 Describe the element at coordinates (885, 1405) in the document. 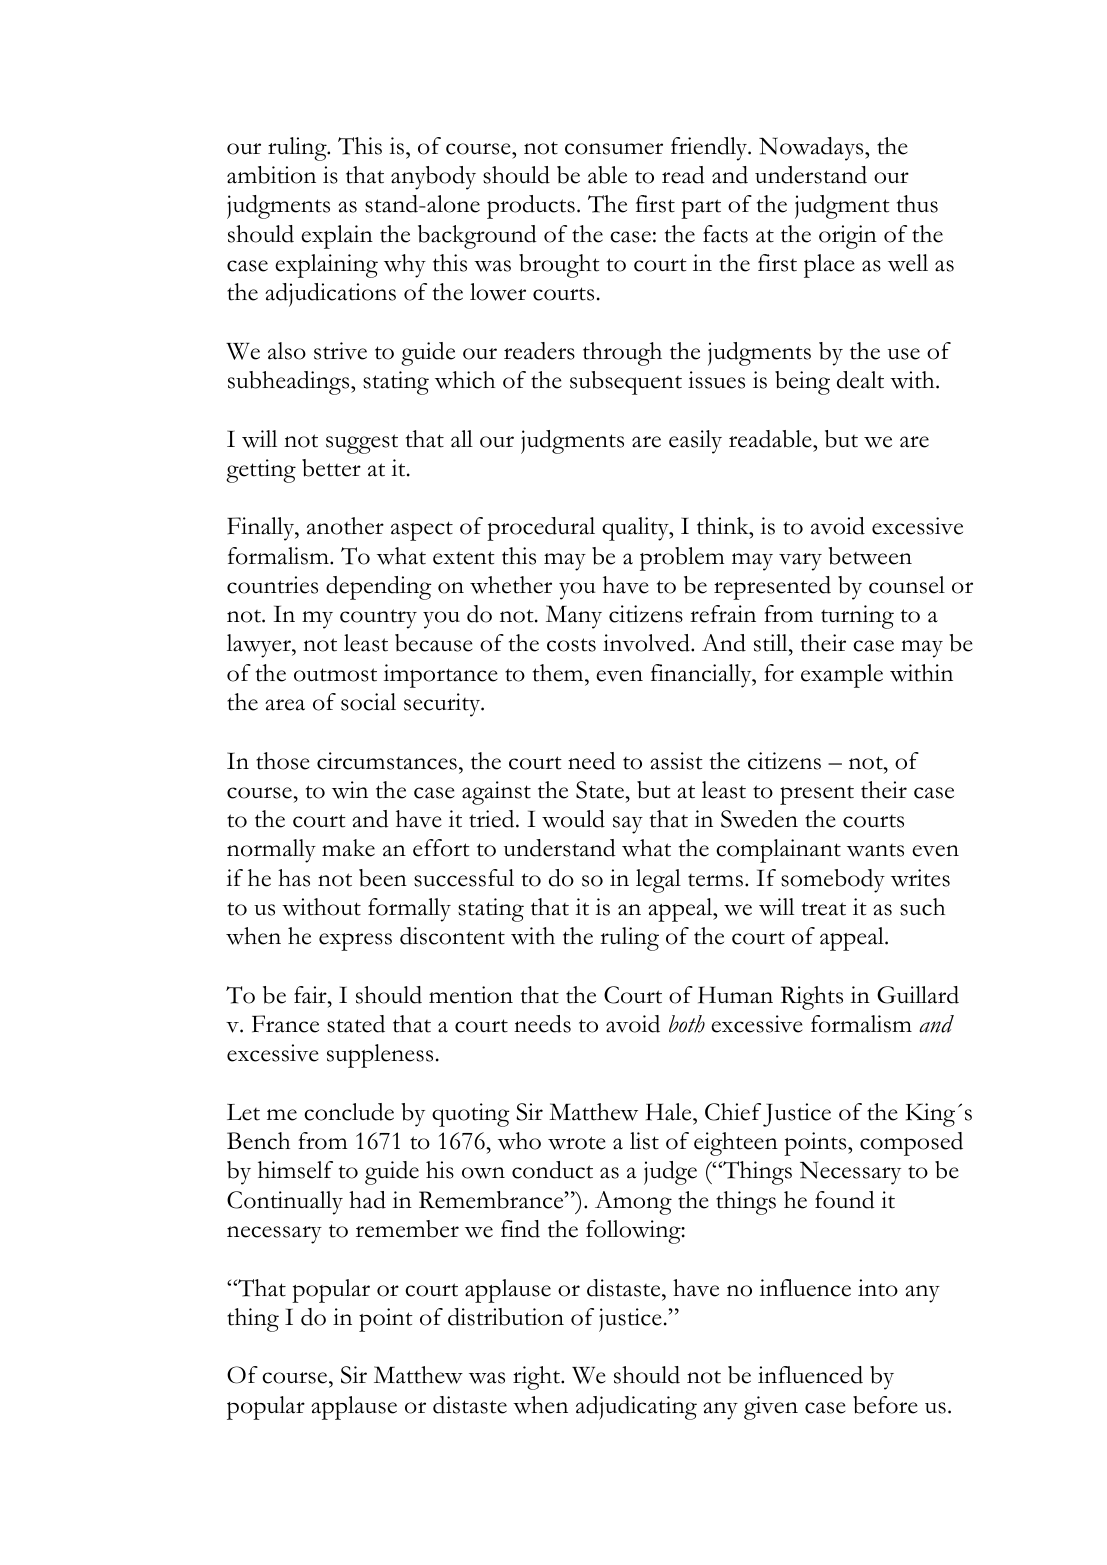

I see `before` at that location.
